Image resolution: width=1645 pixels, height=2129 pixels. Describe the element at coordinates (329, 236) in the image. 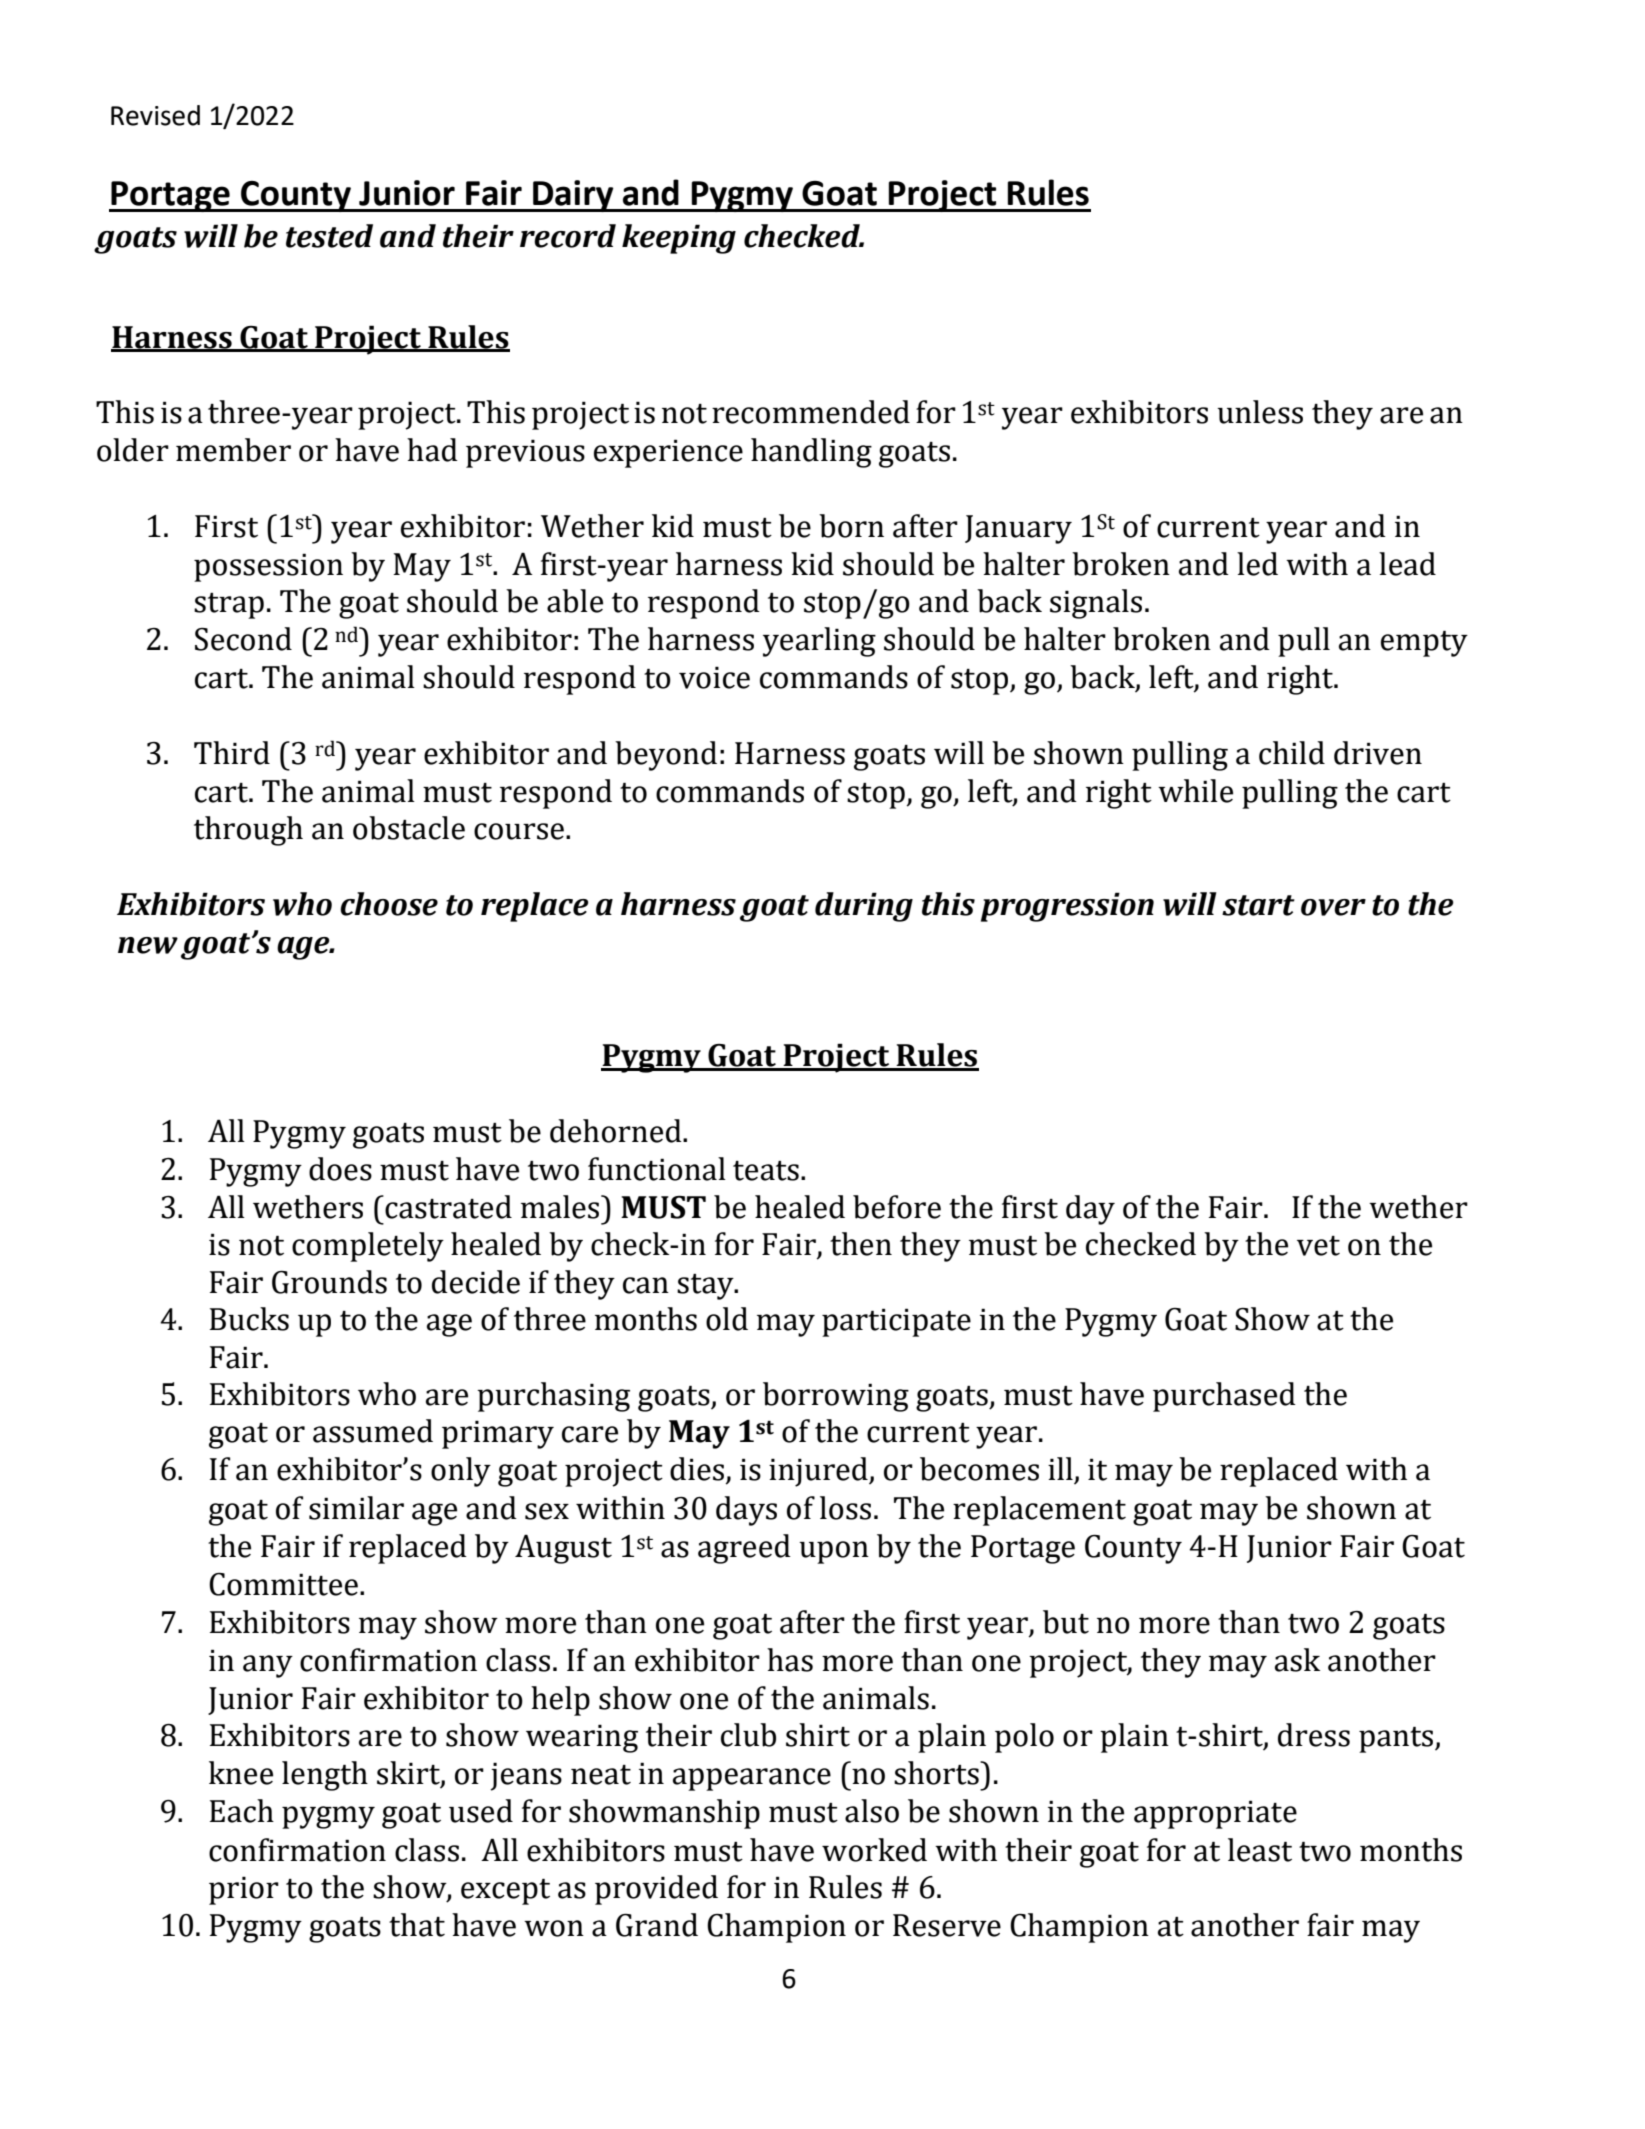

I see `tested` at that location.
